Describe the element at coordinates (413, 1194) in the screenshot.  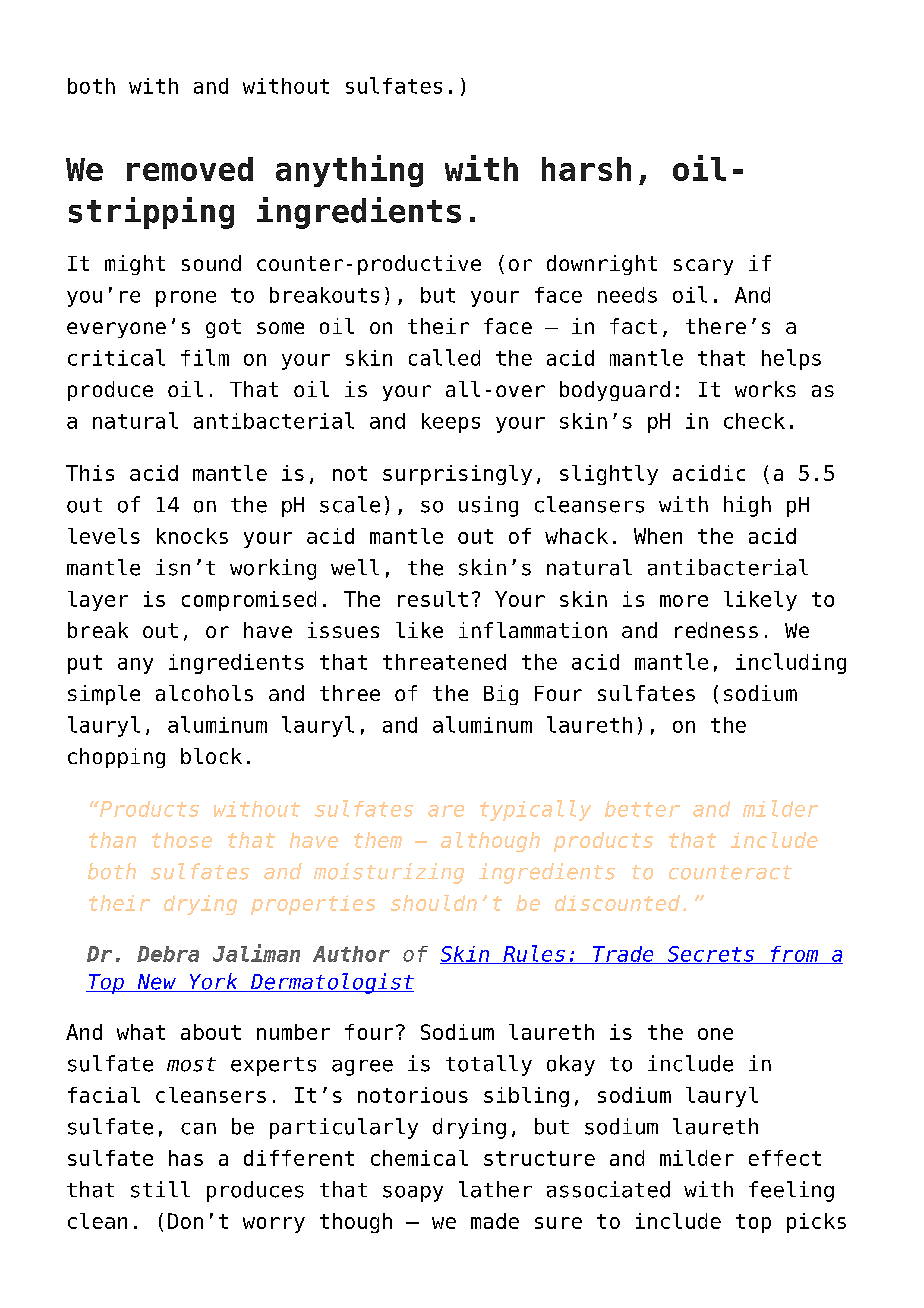
I see `soapy` at that location.
